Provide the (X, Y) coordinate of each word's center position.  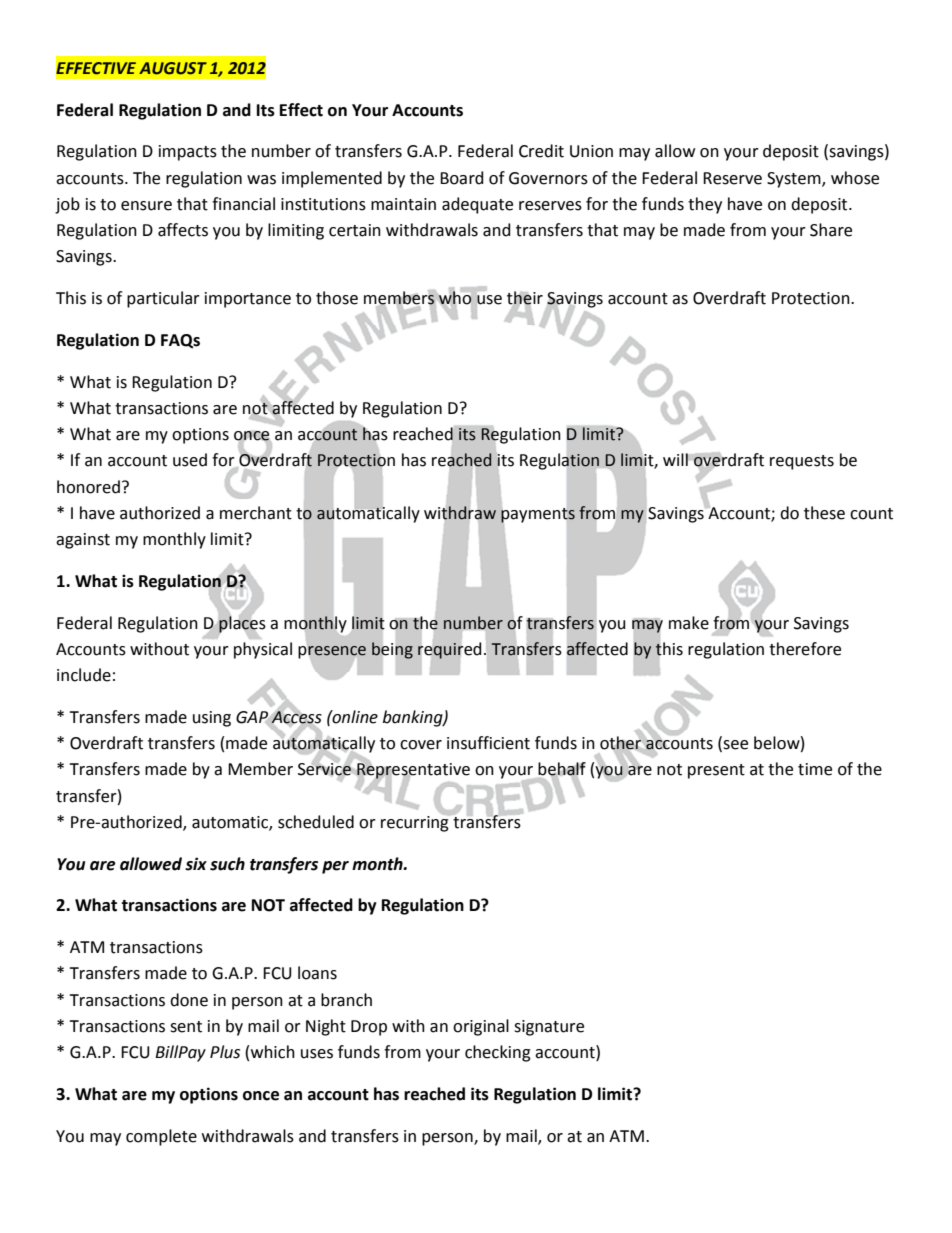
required (449, 650)
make (689, 623)
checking (498, 1053)
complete (161, 1137)
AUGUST (173, 68)
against (83, 541)
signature (549, 1028)
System (795, 180)
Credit (541, 151)
